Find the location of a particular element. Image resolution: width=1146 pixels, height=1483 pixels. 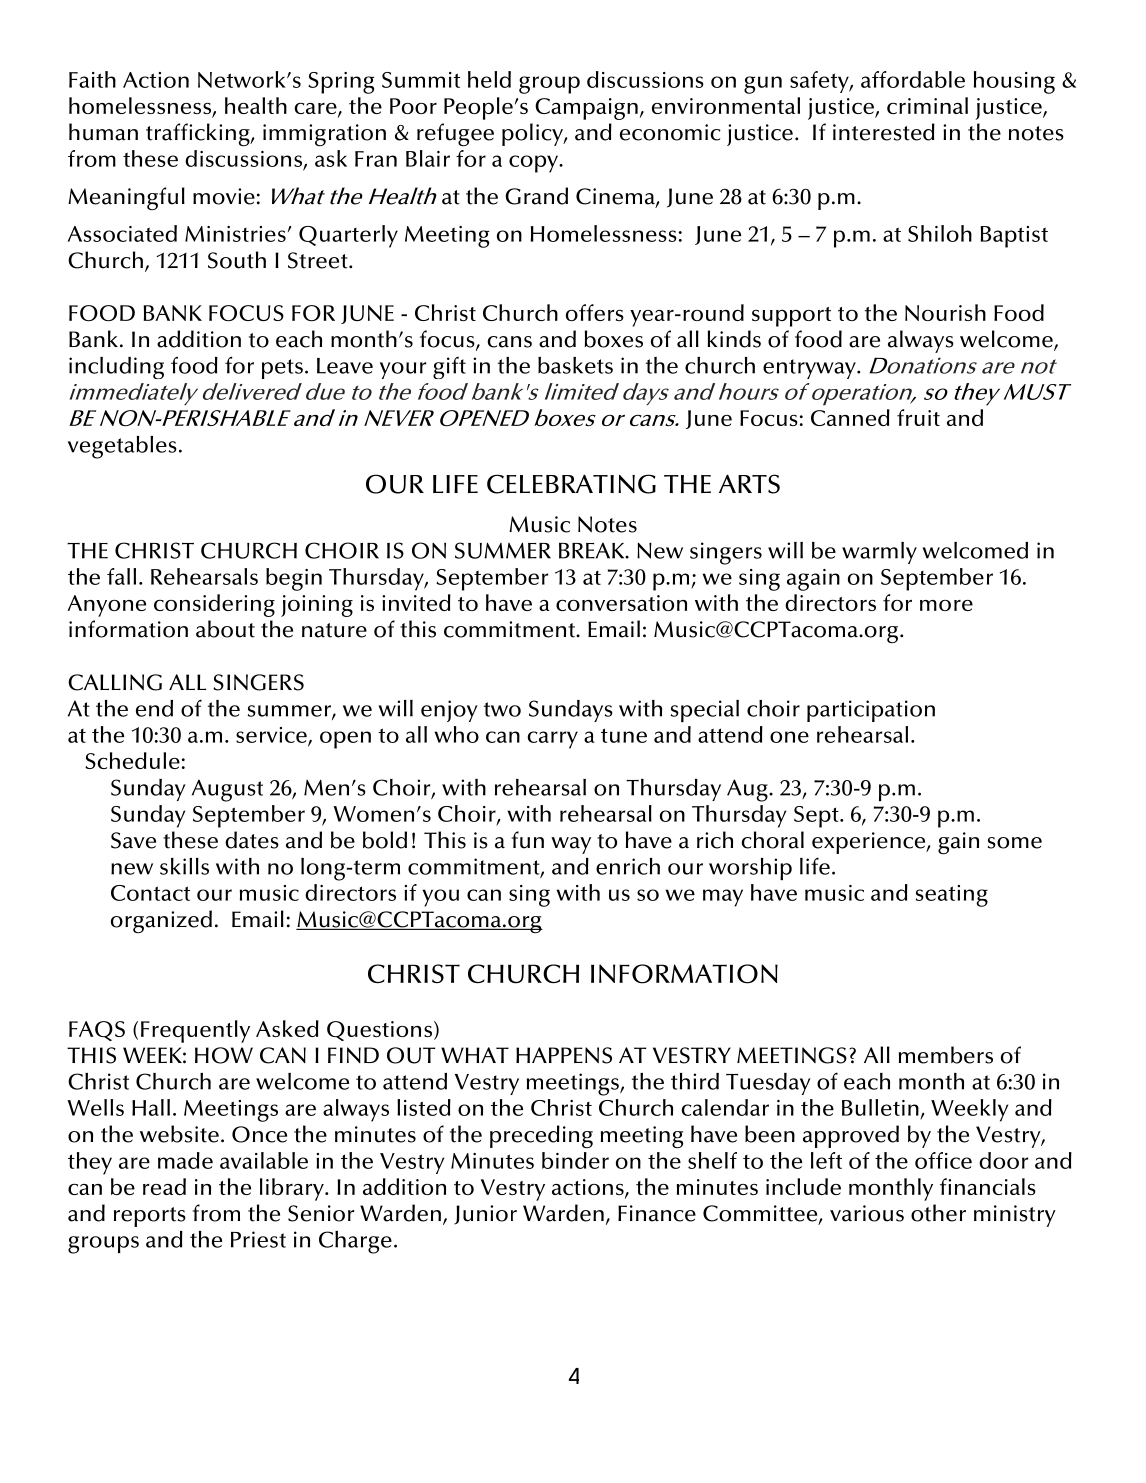

participation is located at coordinates (871, 711).
